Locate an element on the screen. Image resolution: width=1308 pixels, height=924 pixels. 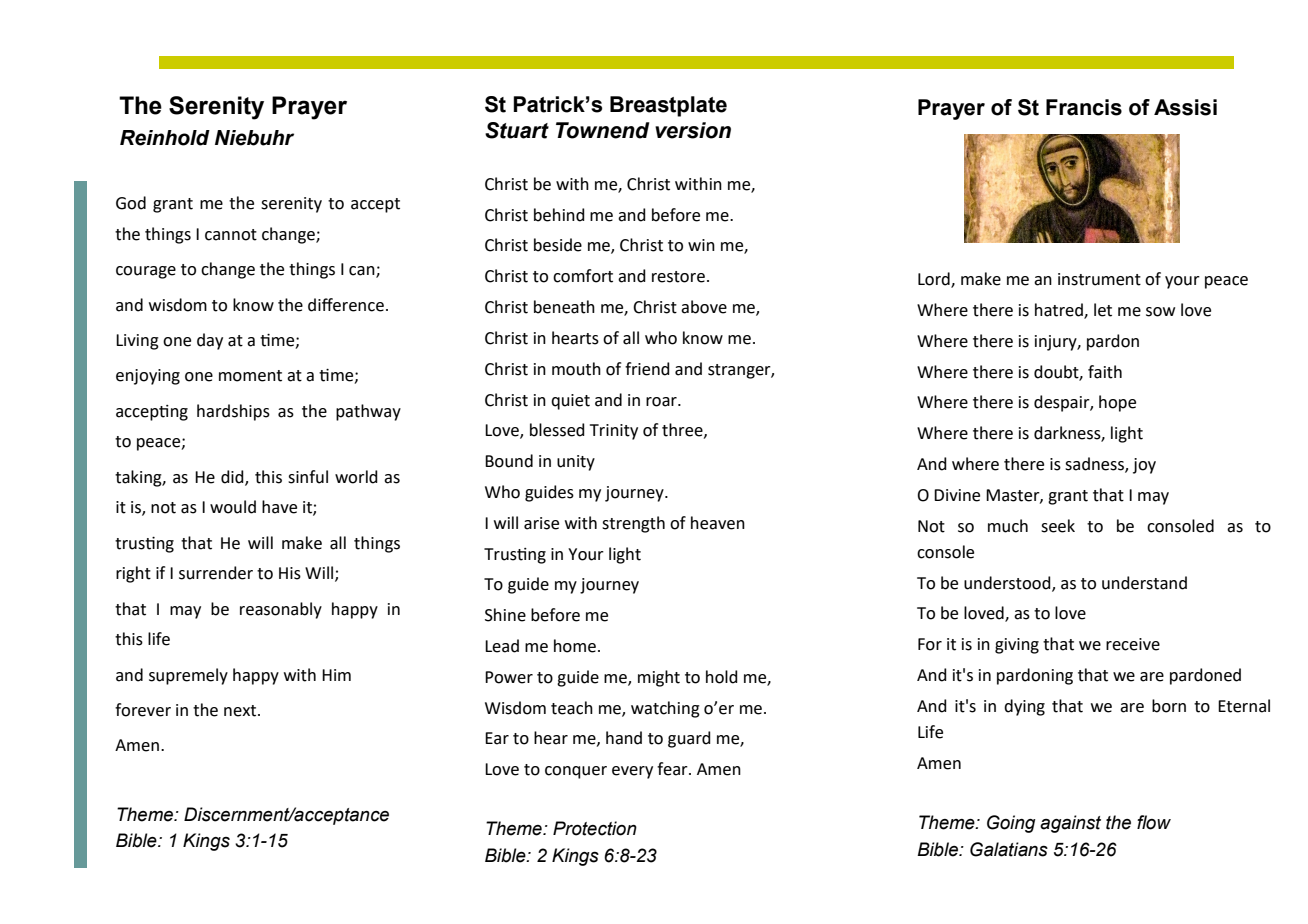
Francis is located at coordinates (1084, 107).
